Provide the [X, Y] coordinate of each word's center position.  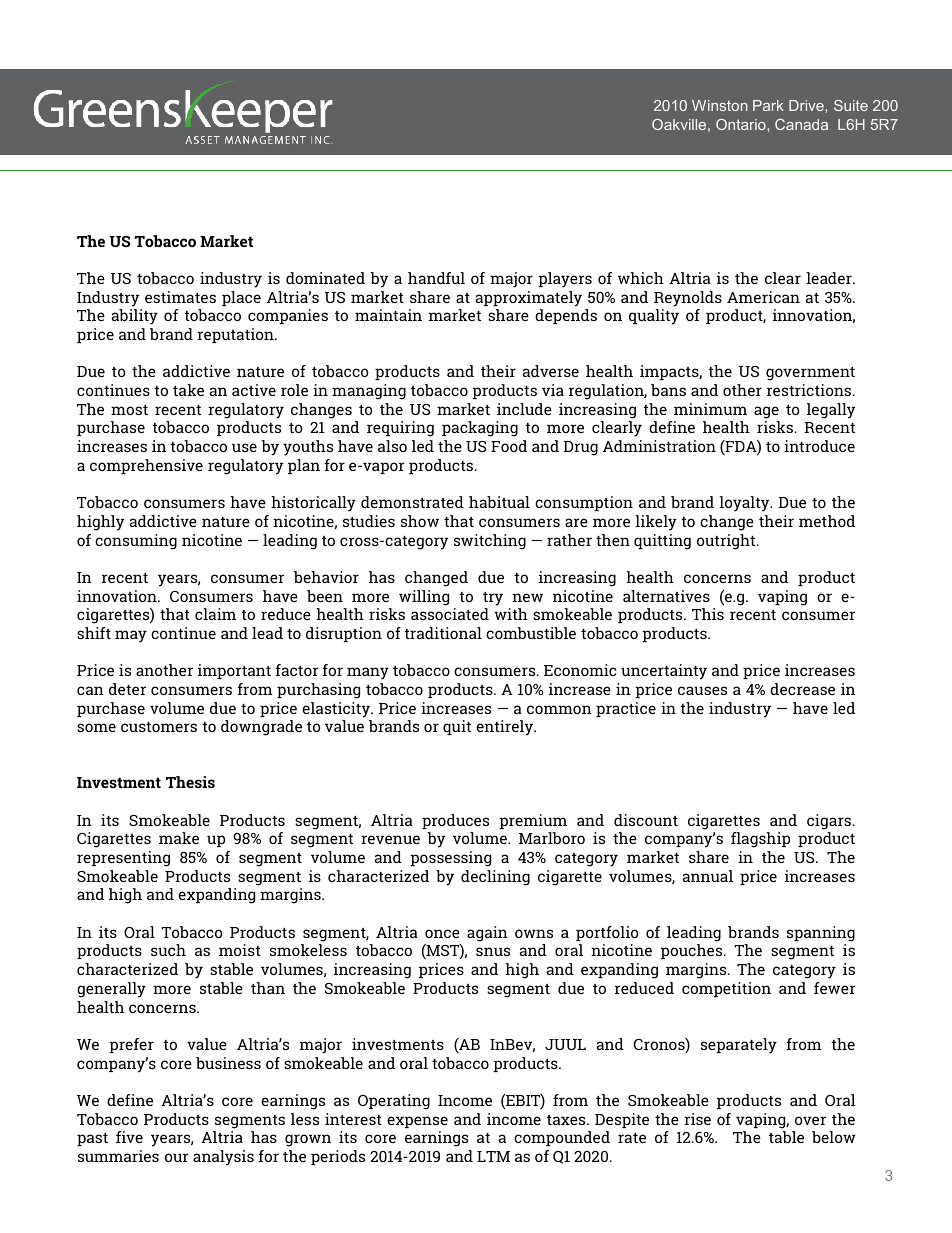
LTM [493, 1156]
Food [509, 446]
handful [436, 278]
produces [455, 821]
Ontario [742, 124]
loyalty [745, 504]
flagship [760, 840]
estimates [180, 297]
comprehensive [146, 466]
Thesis [190, 782]
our [177, 1157]
